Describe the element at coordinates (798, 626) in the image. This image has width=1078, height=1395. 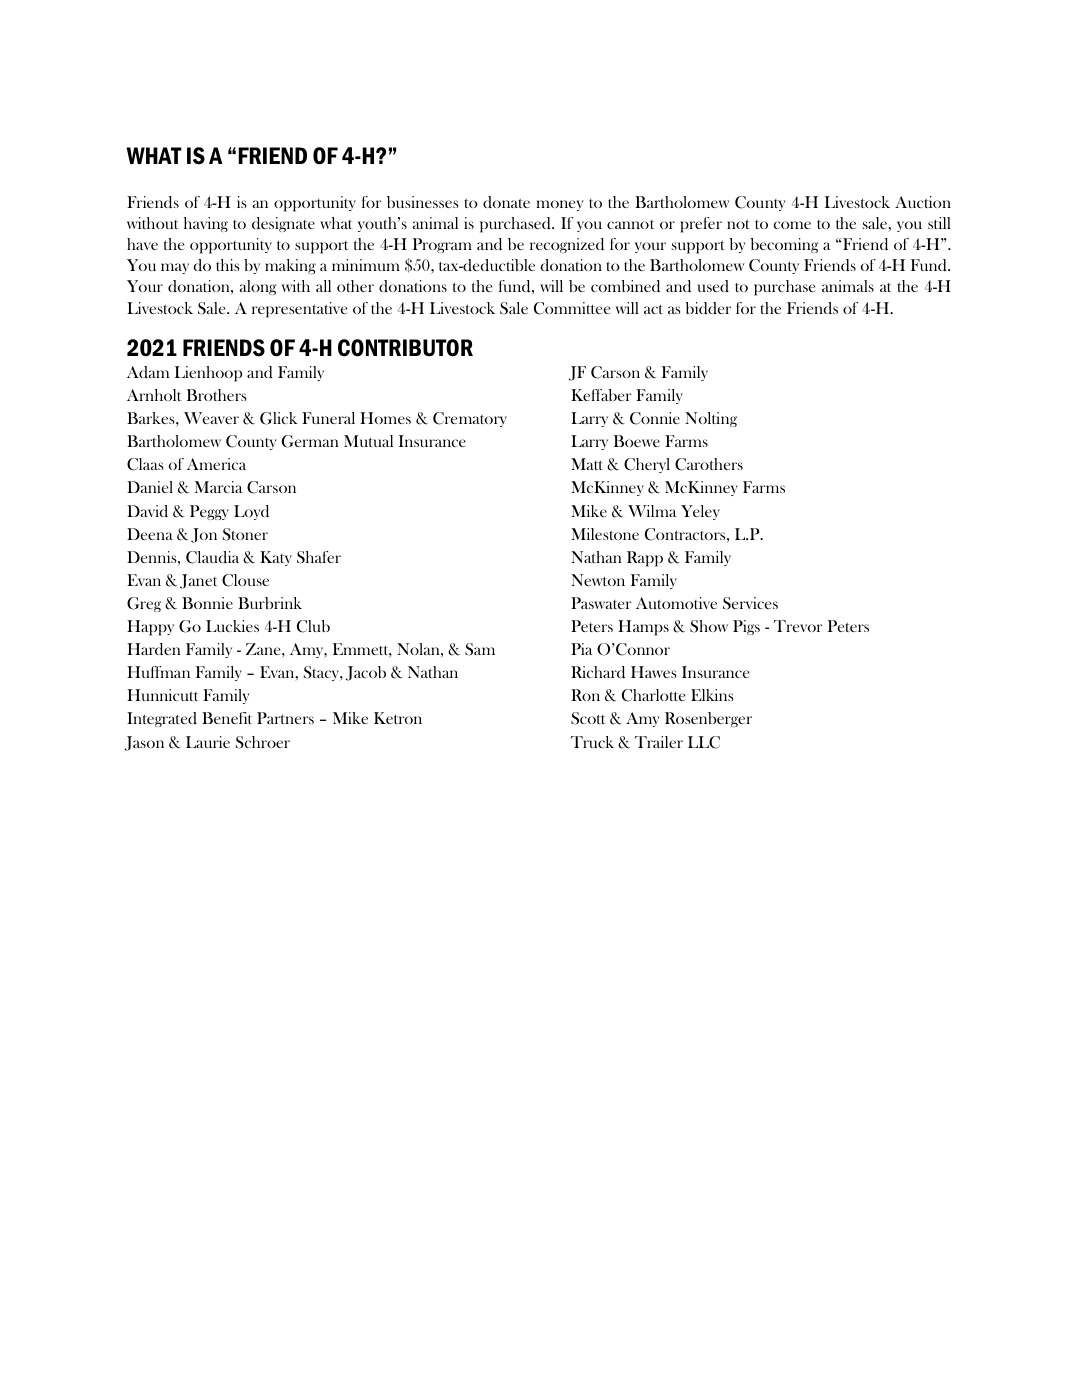
I see `Trevor` at that location.
